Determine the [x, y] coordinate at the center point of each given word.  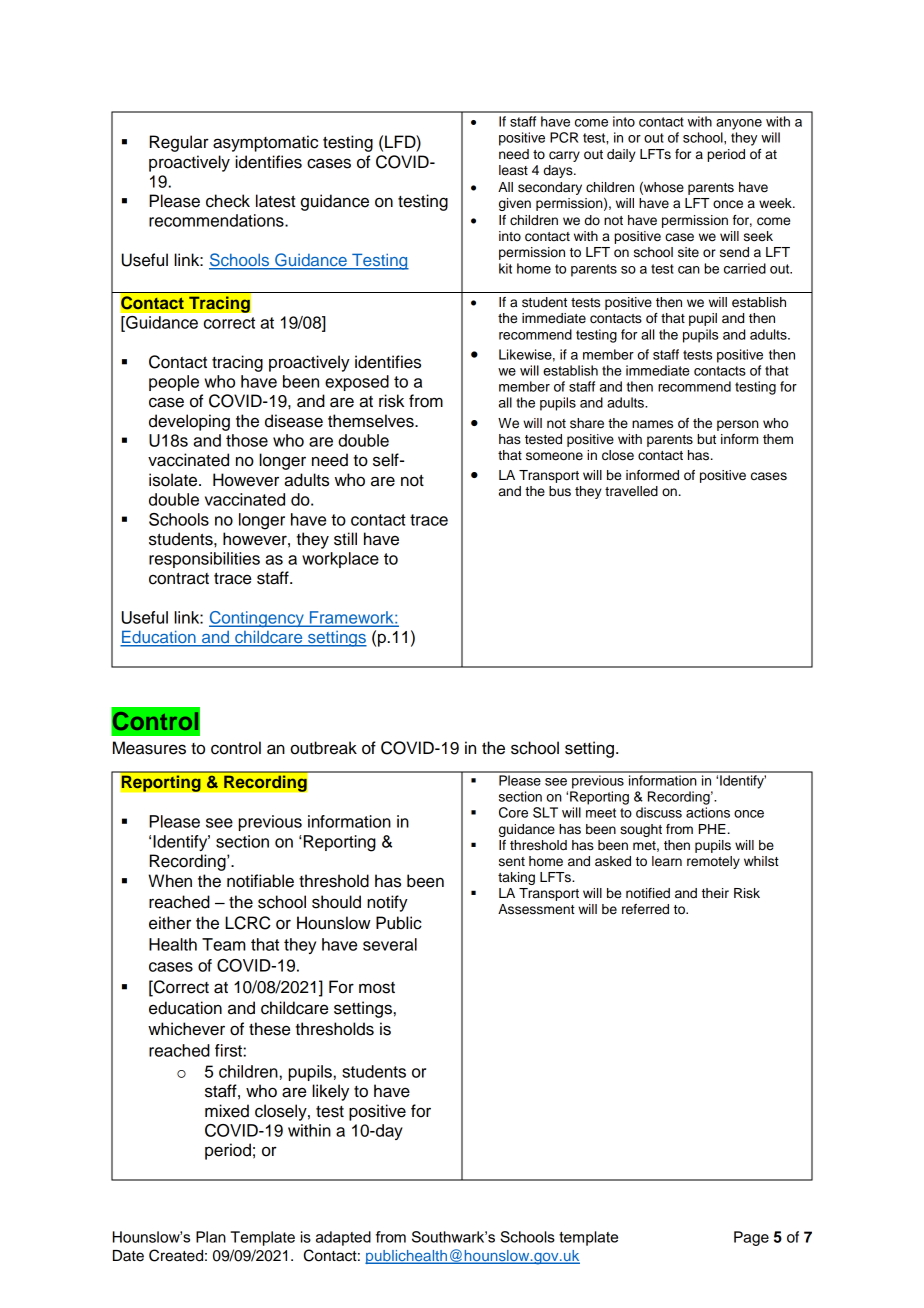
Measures [149, 748]
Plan [211, 1237]
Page [751, 1238]
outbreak [323, 748]
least [513, 170]
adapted [343, 1238]
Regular [179, 143]
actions [708, 812]
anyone [739, 124]
